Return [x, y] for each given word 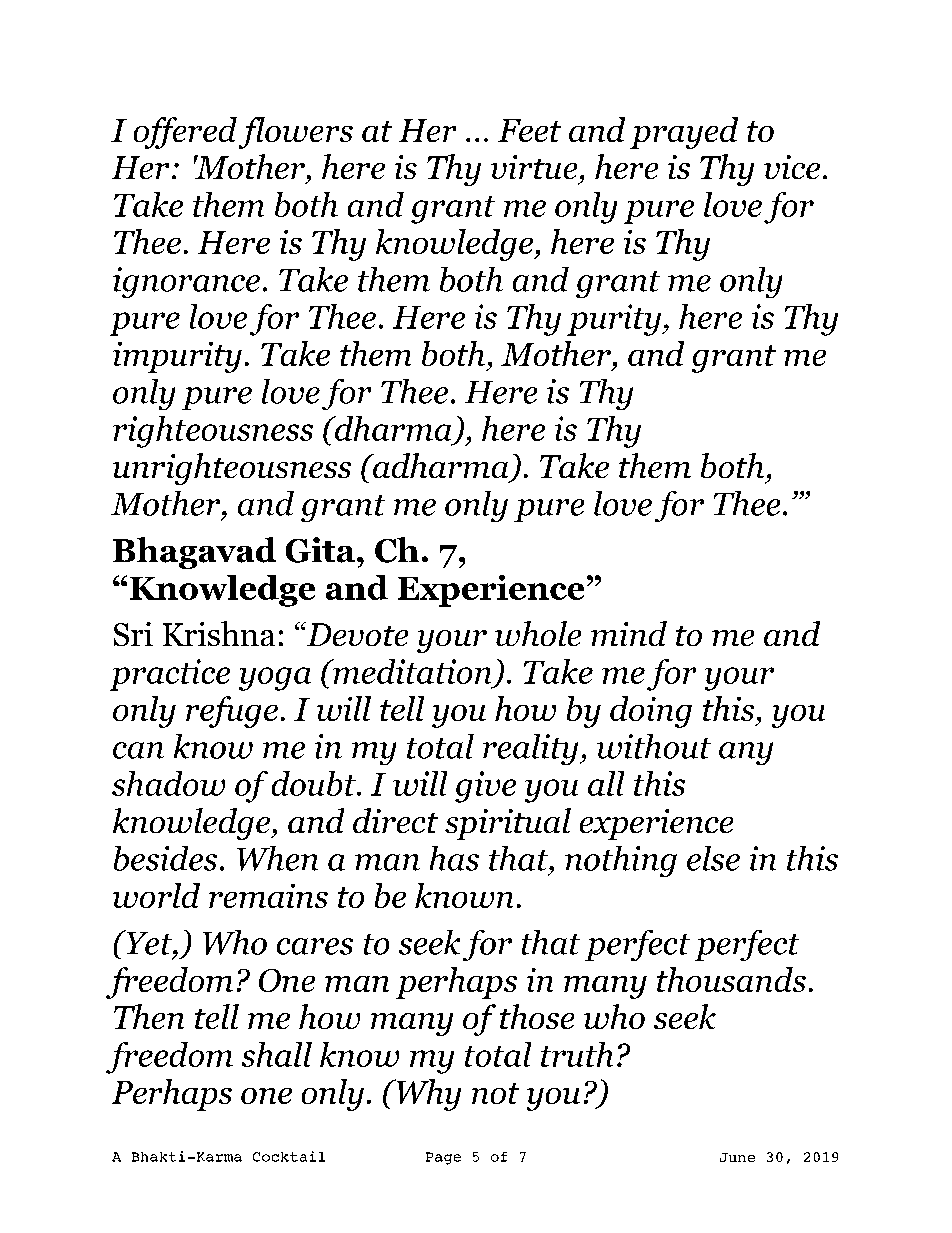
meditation [411, 671]
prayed [684, 133]
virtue [534, 167]
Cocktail [289, 1156]
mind [629, 633]
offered [185, 133]
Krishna [219, 633]
